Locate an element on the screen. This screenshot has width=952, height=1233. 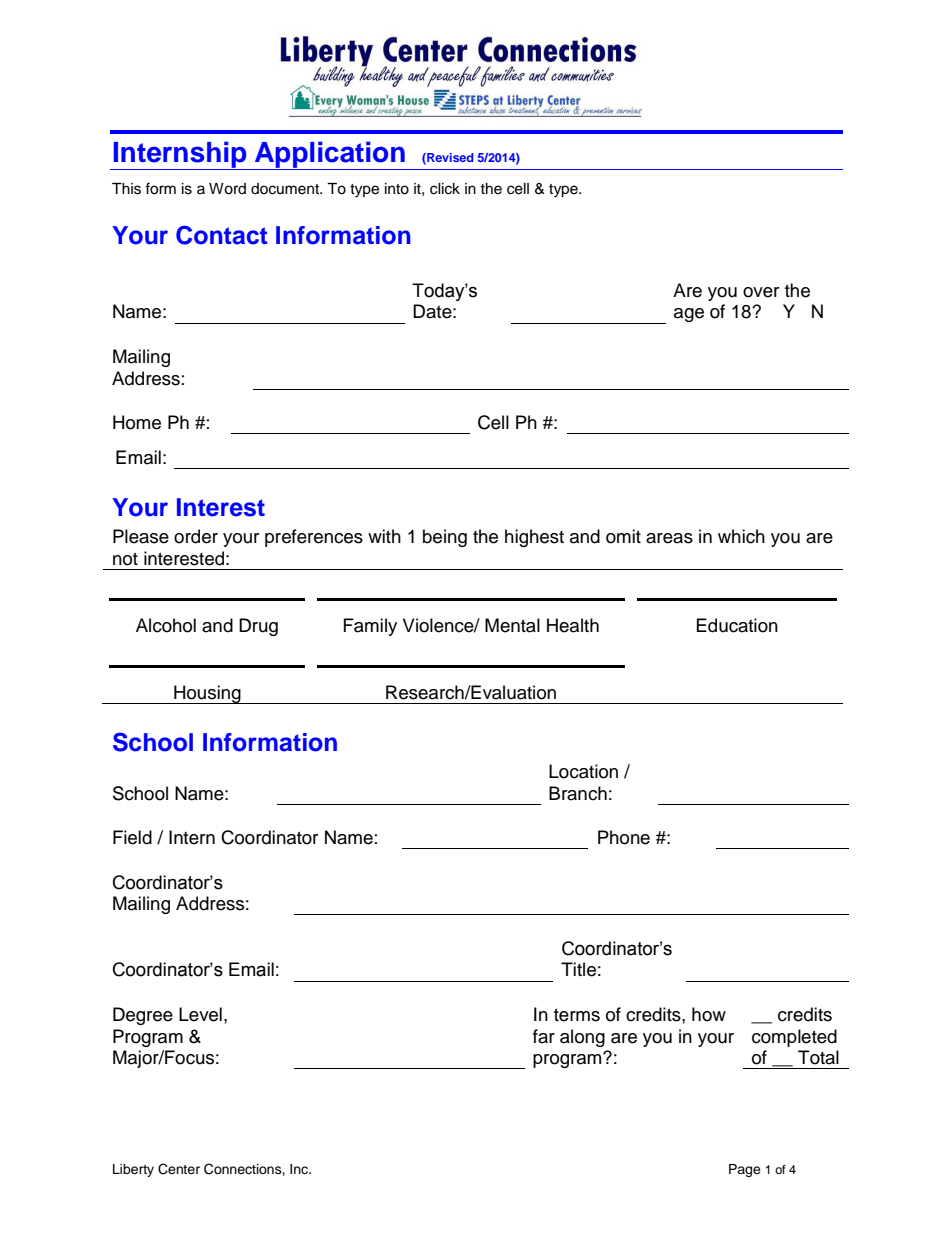
Housing is located at coordinates (207, 694).
